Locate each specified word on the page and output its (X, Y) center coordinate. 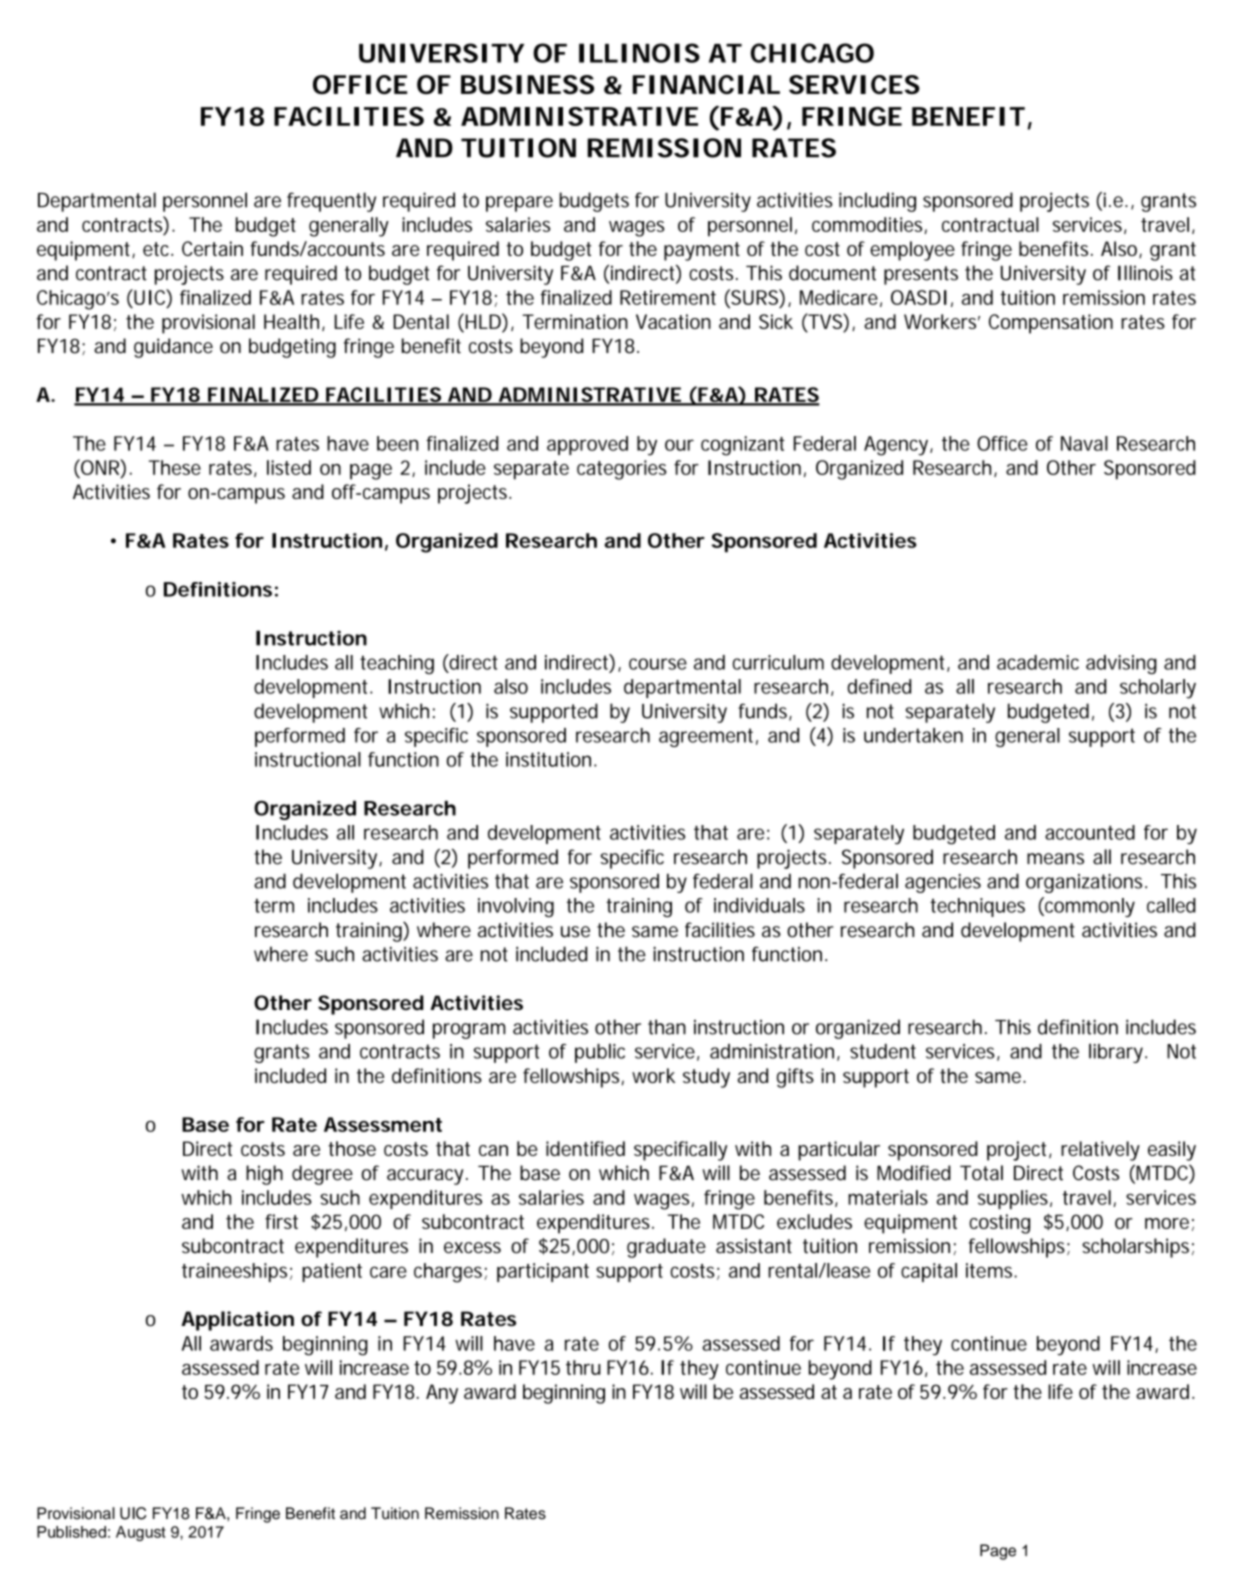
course (658, 664)
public (600, 1053)
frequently (331, 202)
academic (1038, 662)
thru (583, 1367)
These (175, 467)
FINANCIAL (706, 84)
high (264, 1175)
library (1117, 1053)
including (877, 202)
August (141, 1533)
